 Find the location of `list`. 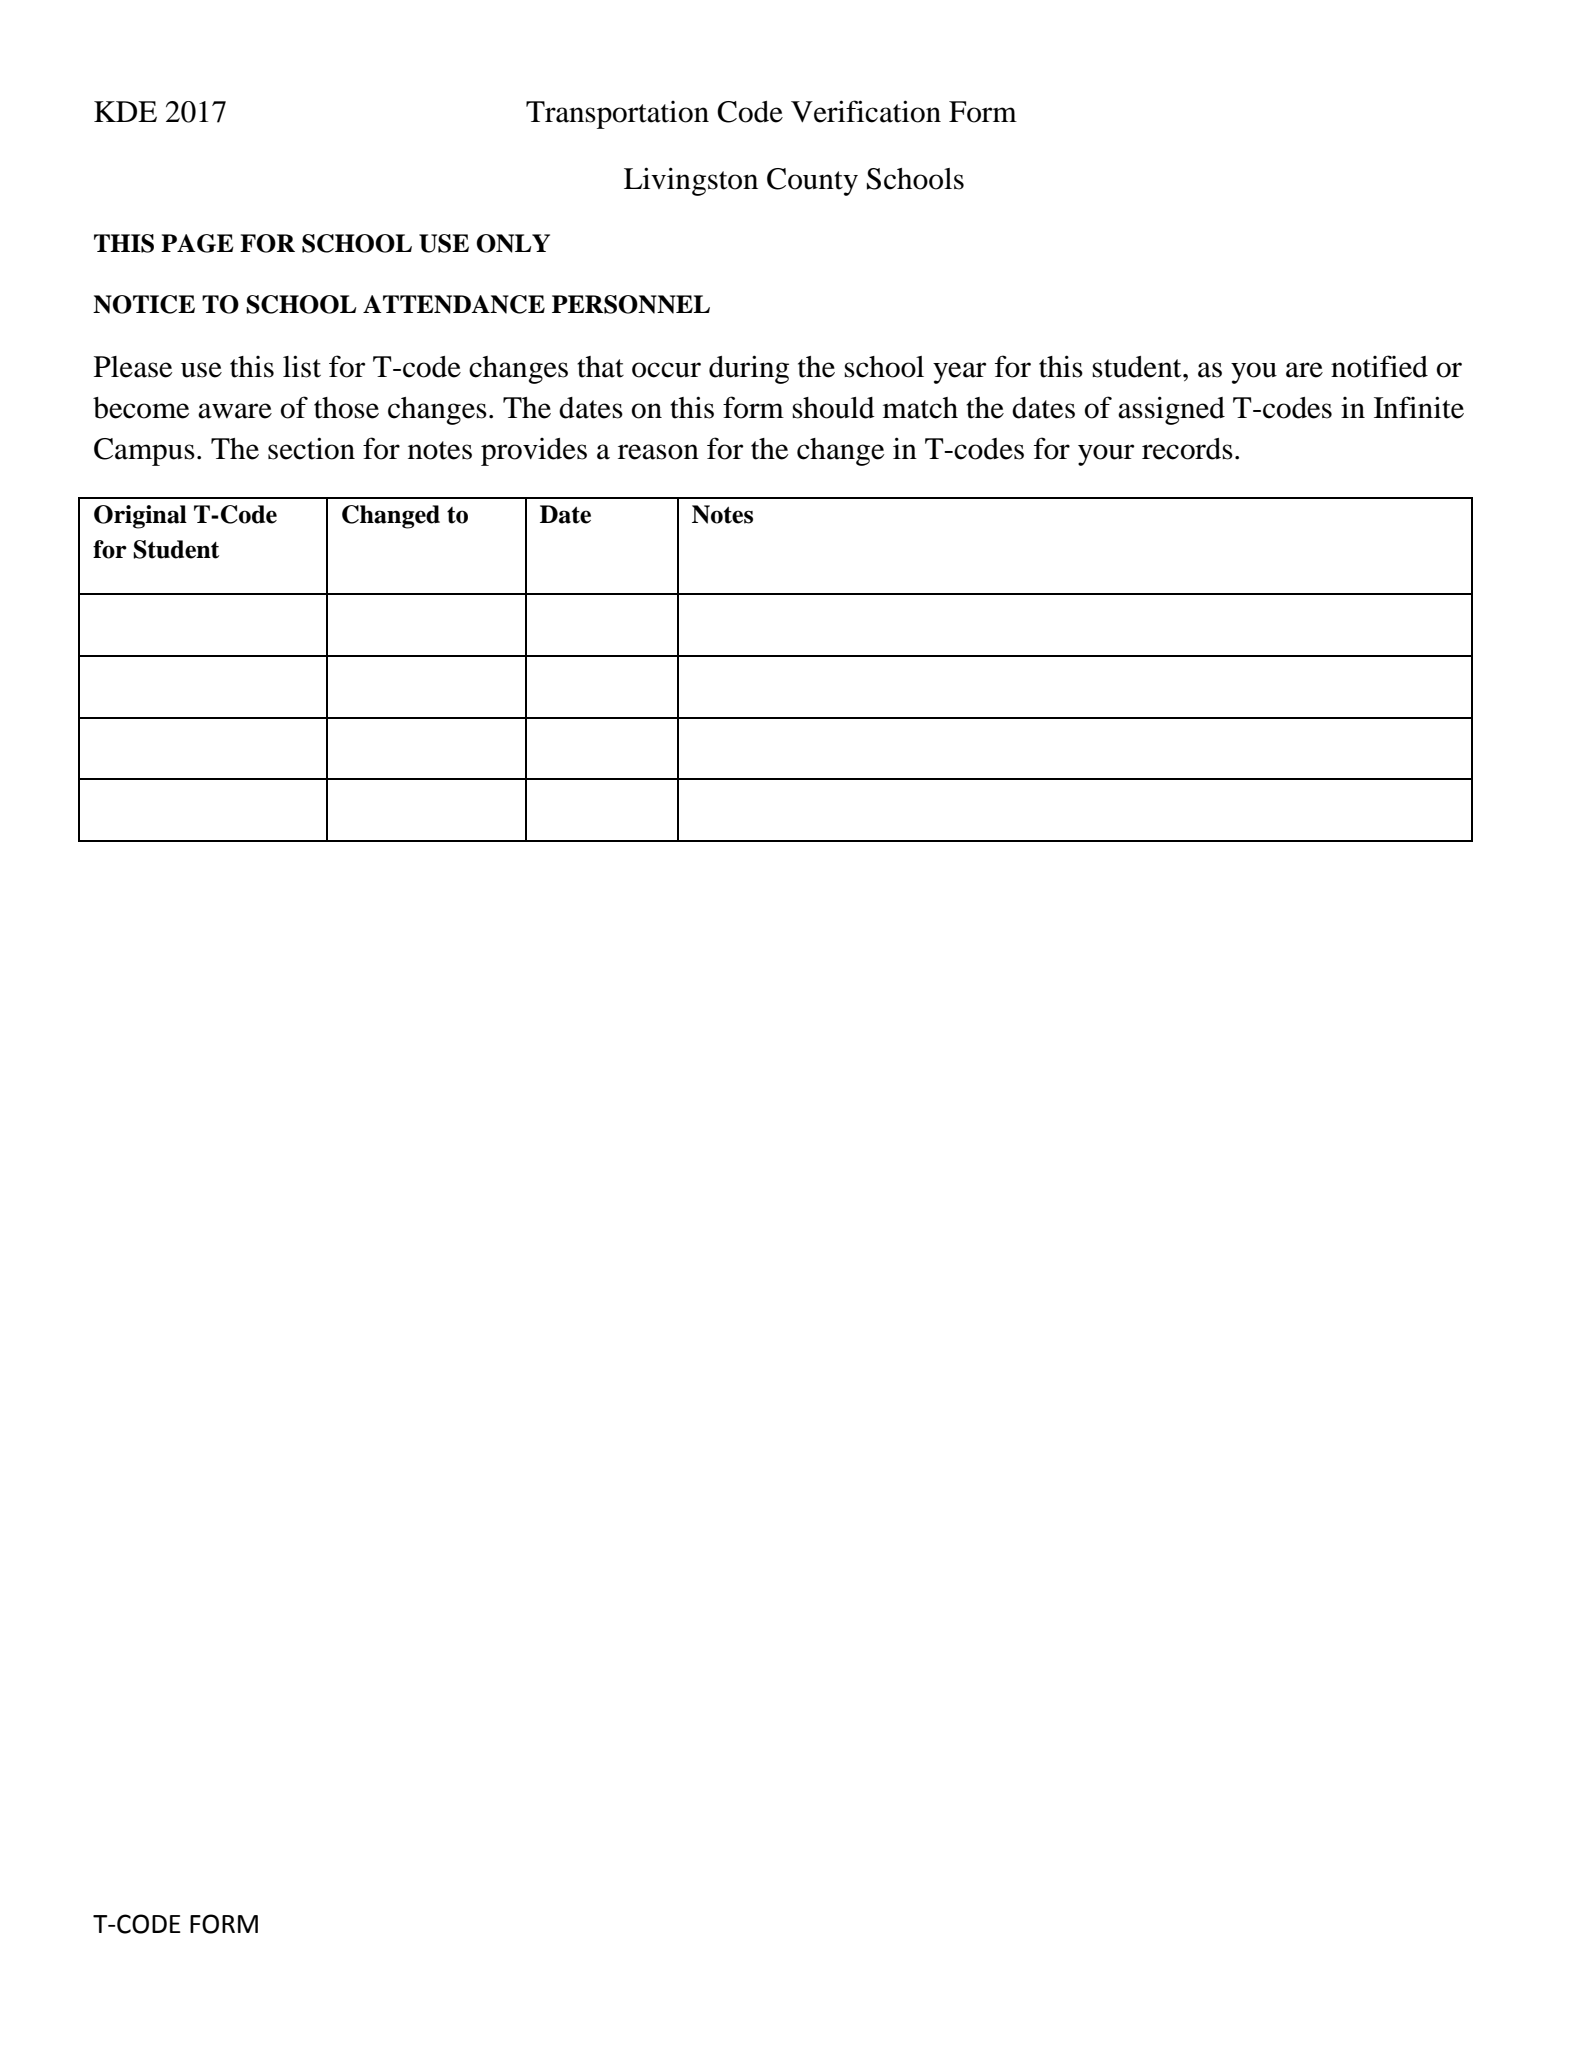

list is located at coordinates (302, 366).
